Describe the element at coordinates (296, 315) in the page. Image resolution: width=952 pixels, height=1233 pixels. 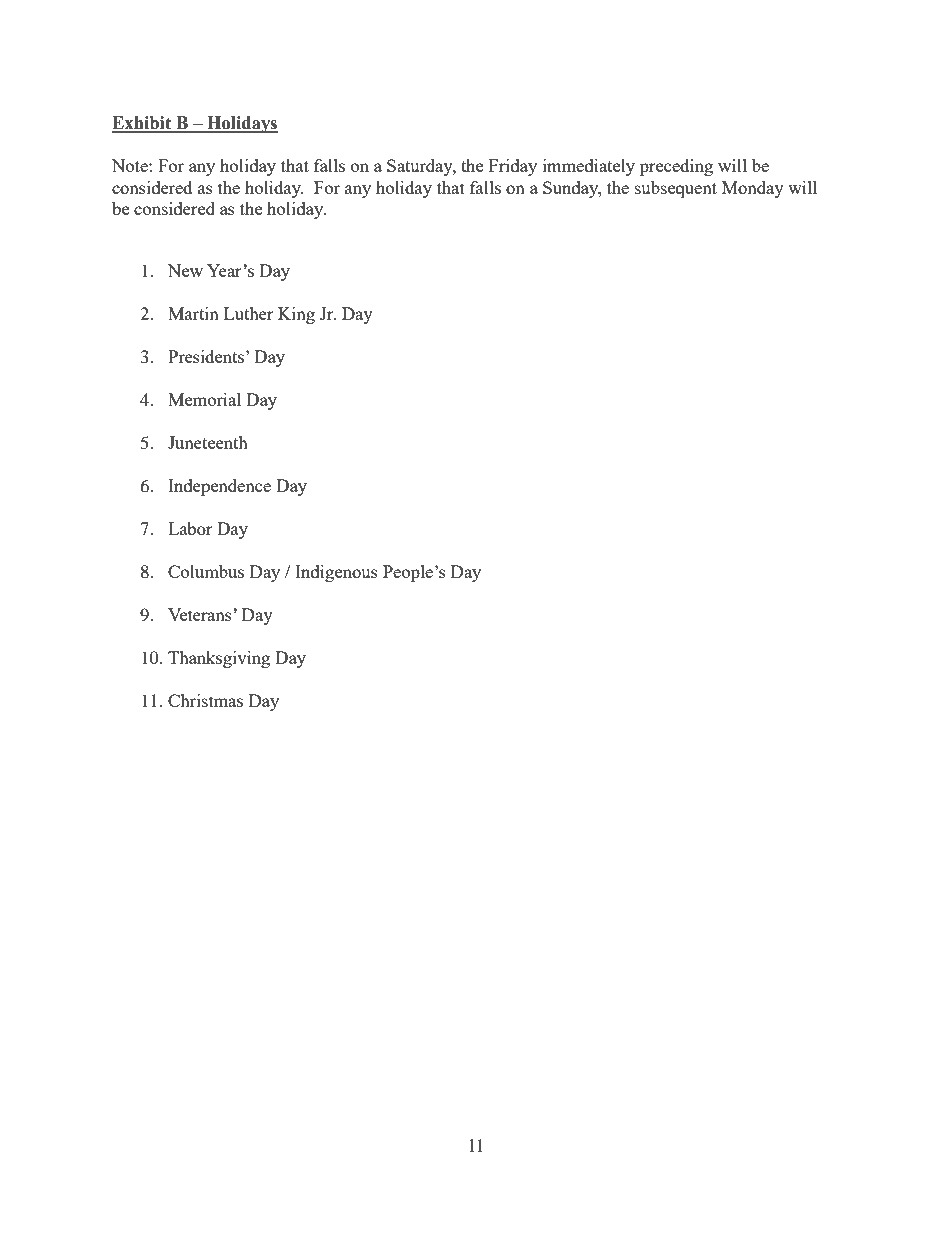
I see `King` at that location.
